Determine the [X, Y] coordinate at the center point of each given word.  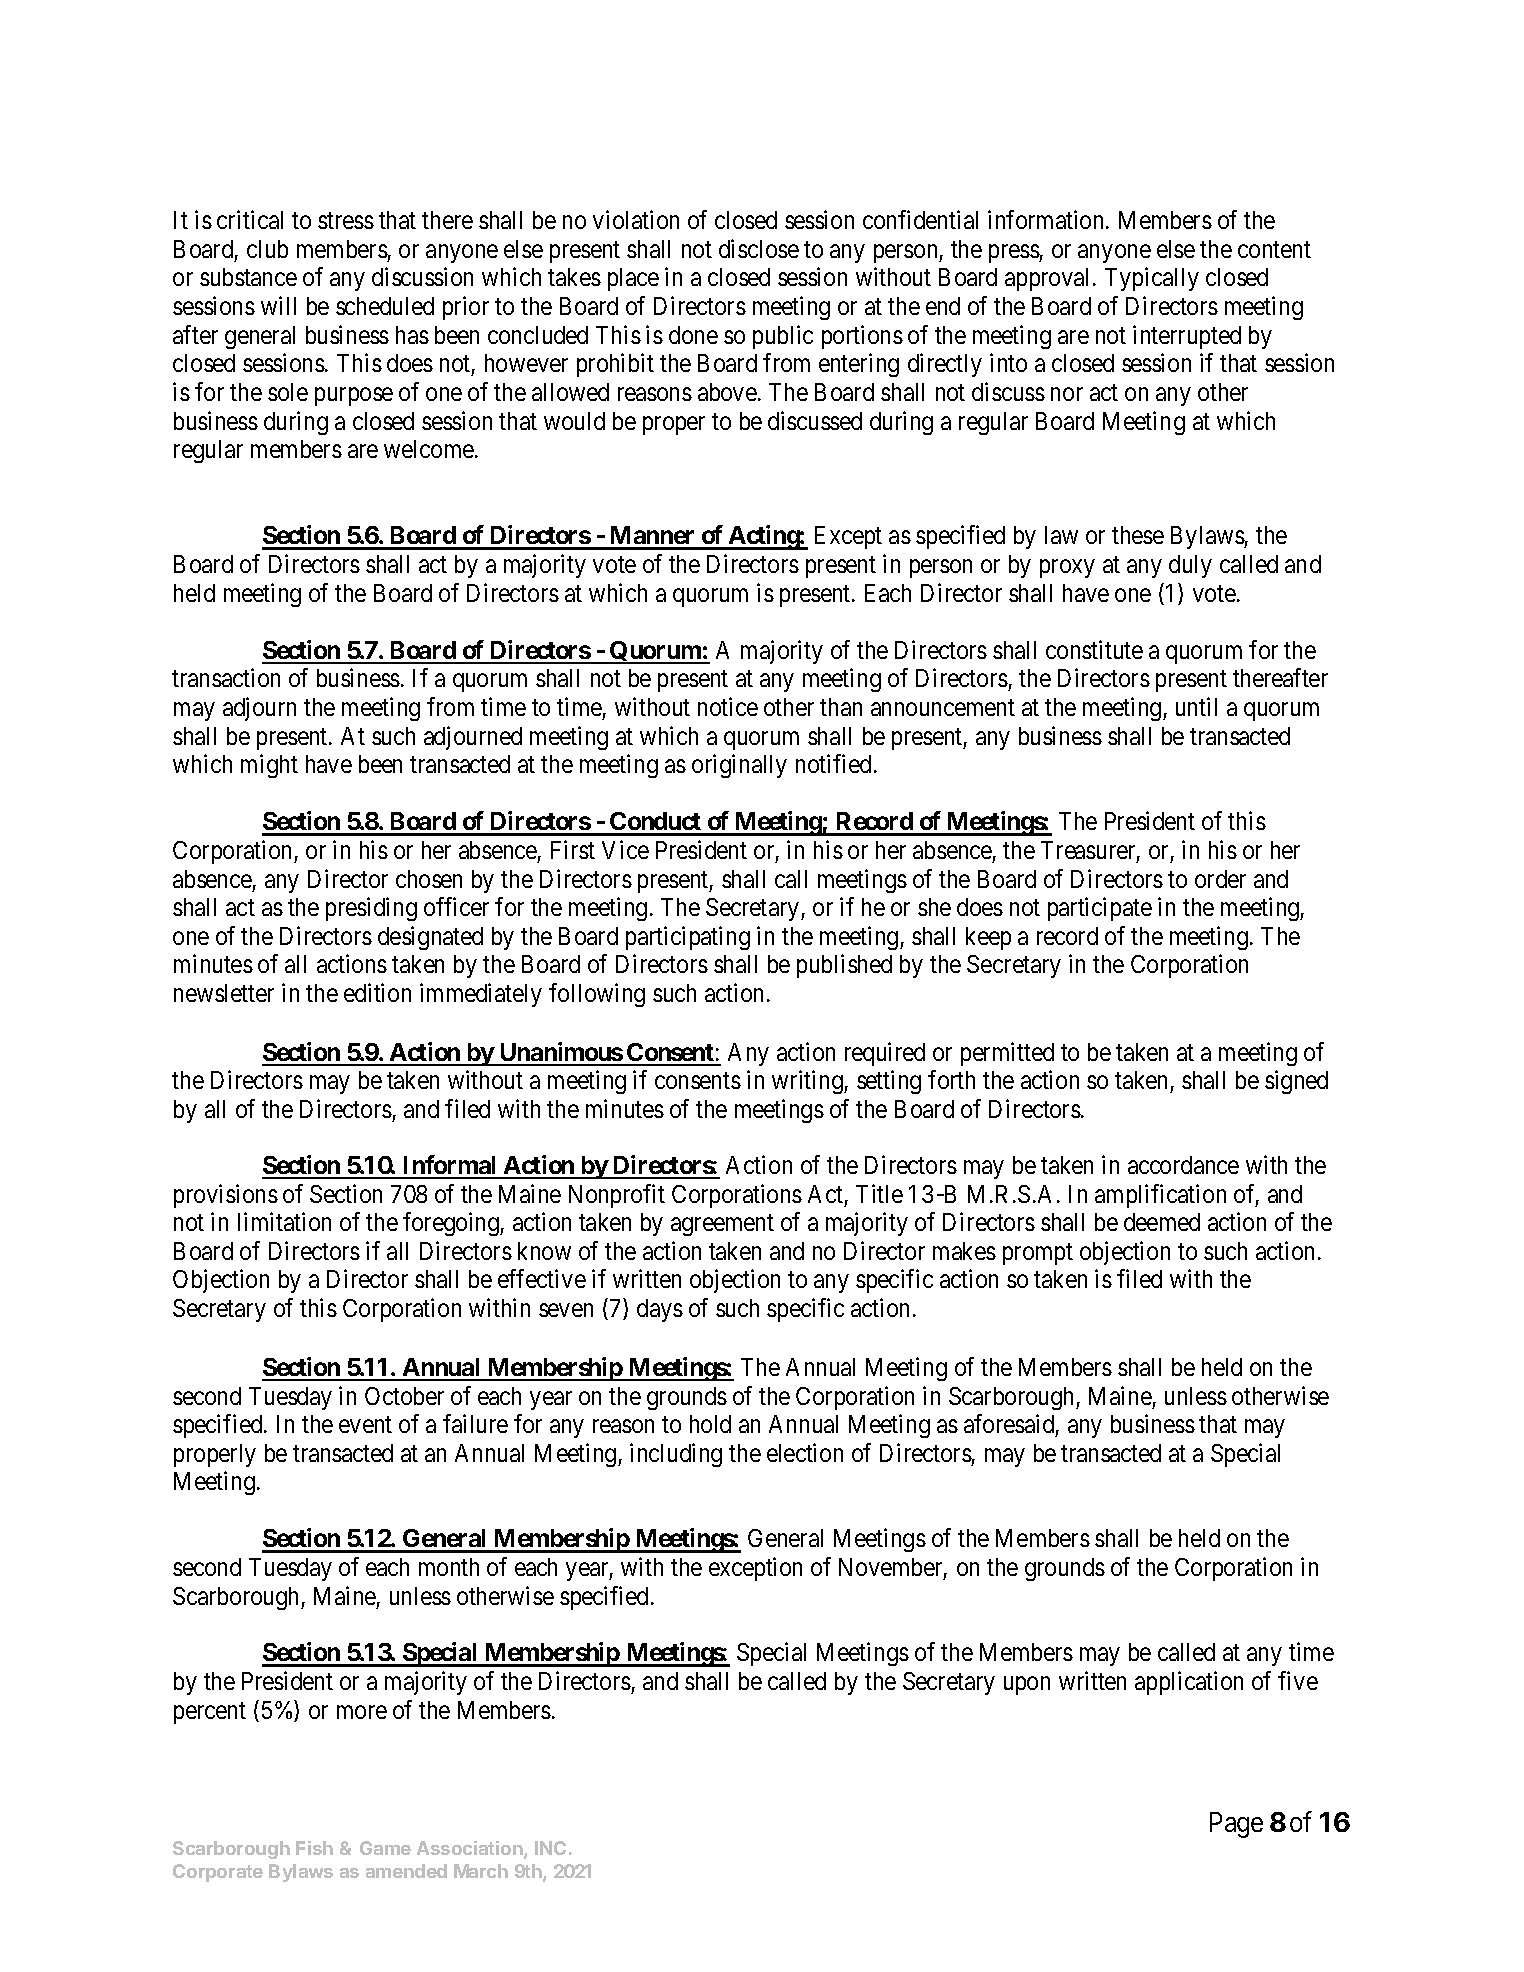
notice [728, 706]
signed [1296, 1082]
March [481, 1871]
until [1196, 706]
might [269, 766]
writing [808, 1082]
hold [710, 1424]
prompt [1038, 1254]
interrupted [1187, 337]
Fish [314, 1848]
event [365, 1425]
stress [346, 221]
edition [377, 992]
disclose [759, 248]
